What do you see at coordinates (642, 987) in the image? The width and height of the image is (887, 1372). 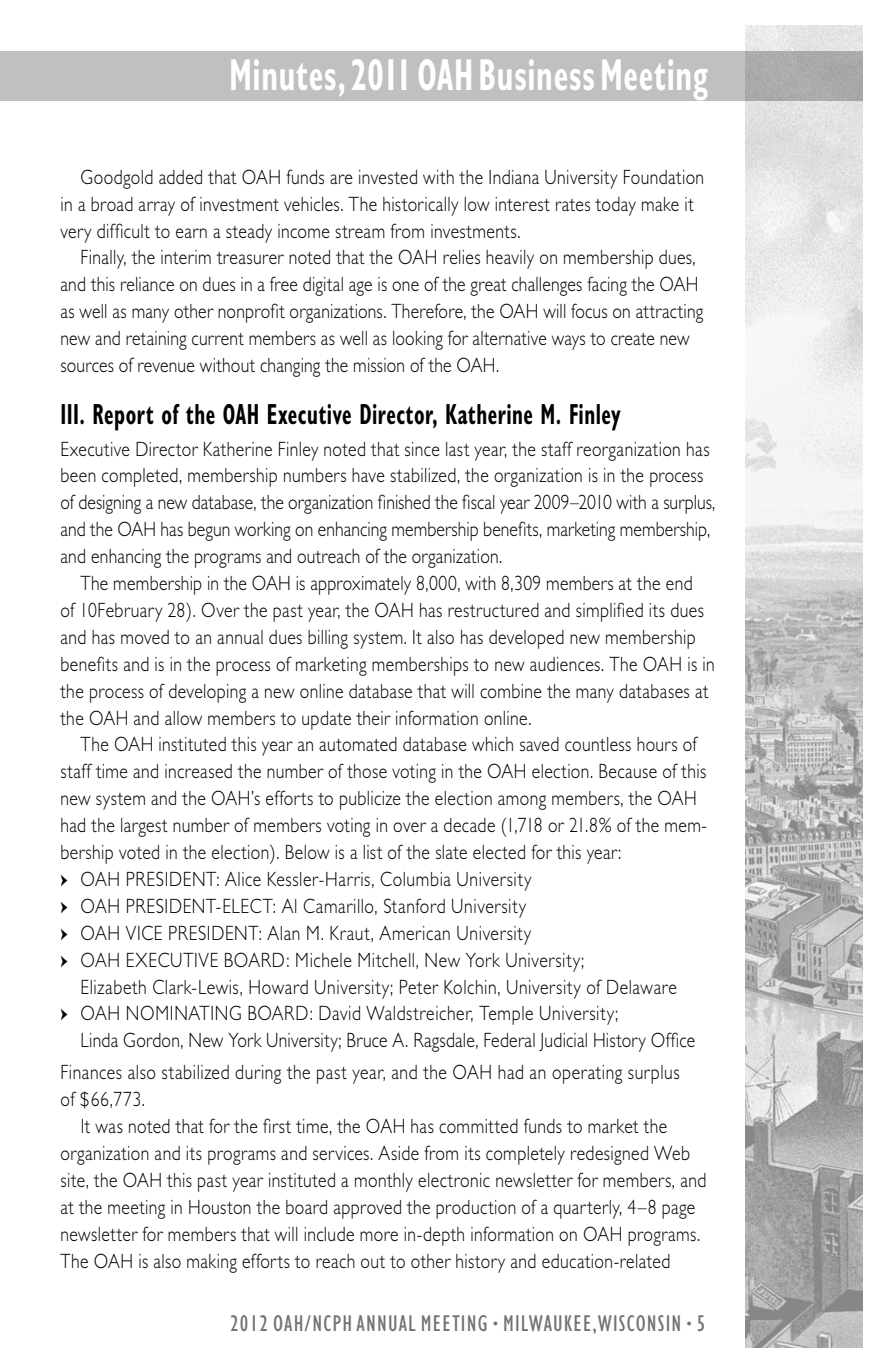 I see `Delaware` at bounding box center [642, 987].
